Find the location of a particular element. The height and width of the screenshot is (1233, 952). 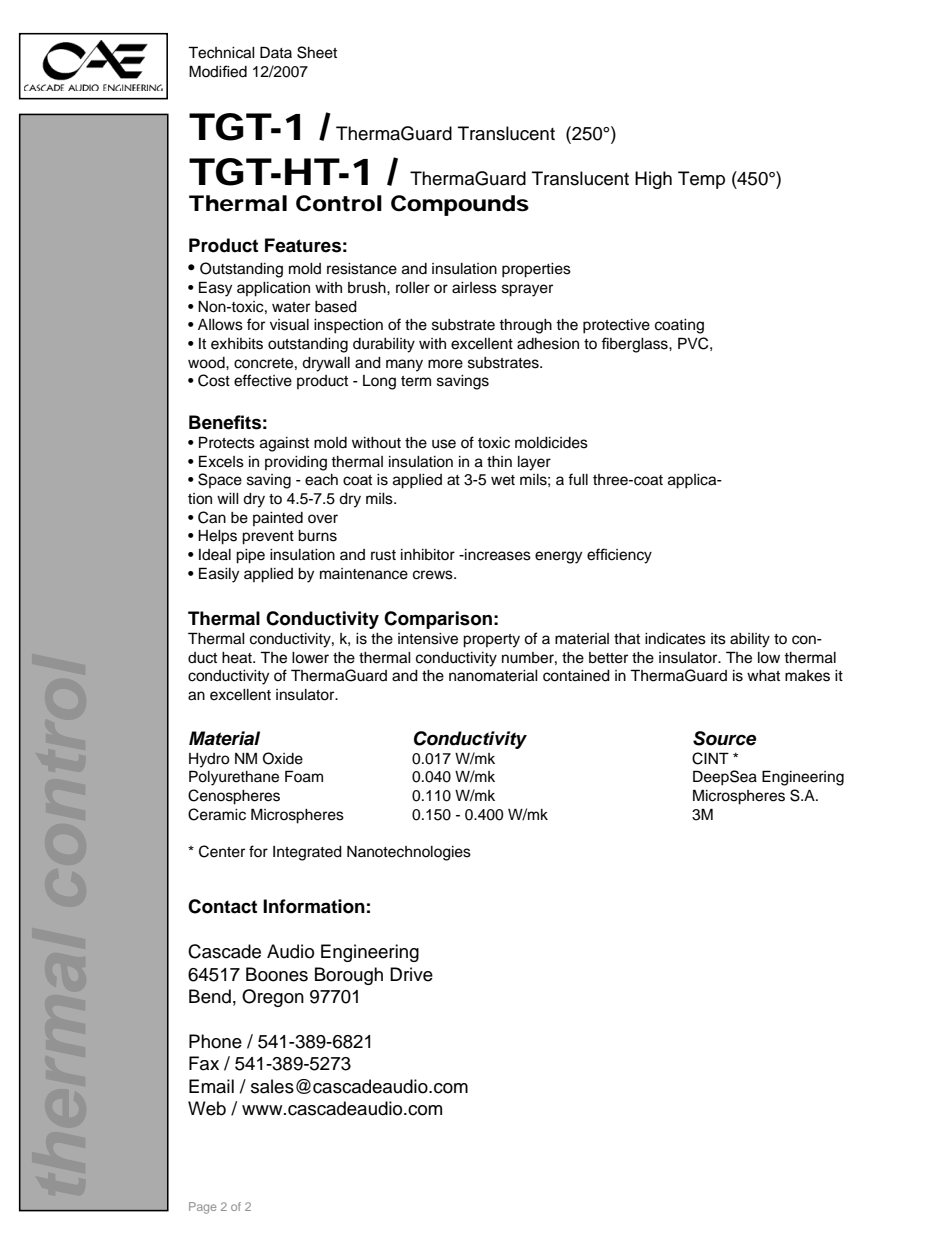

Data is located at coordinates (276, 52).
